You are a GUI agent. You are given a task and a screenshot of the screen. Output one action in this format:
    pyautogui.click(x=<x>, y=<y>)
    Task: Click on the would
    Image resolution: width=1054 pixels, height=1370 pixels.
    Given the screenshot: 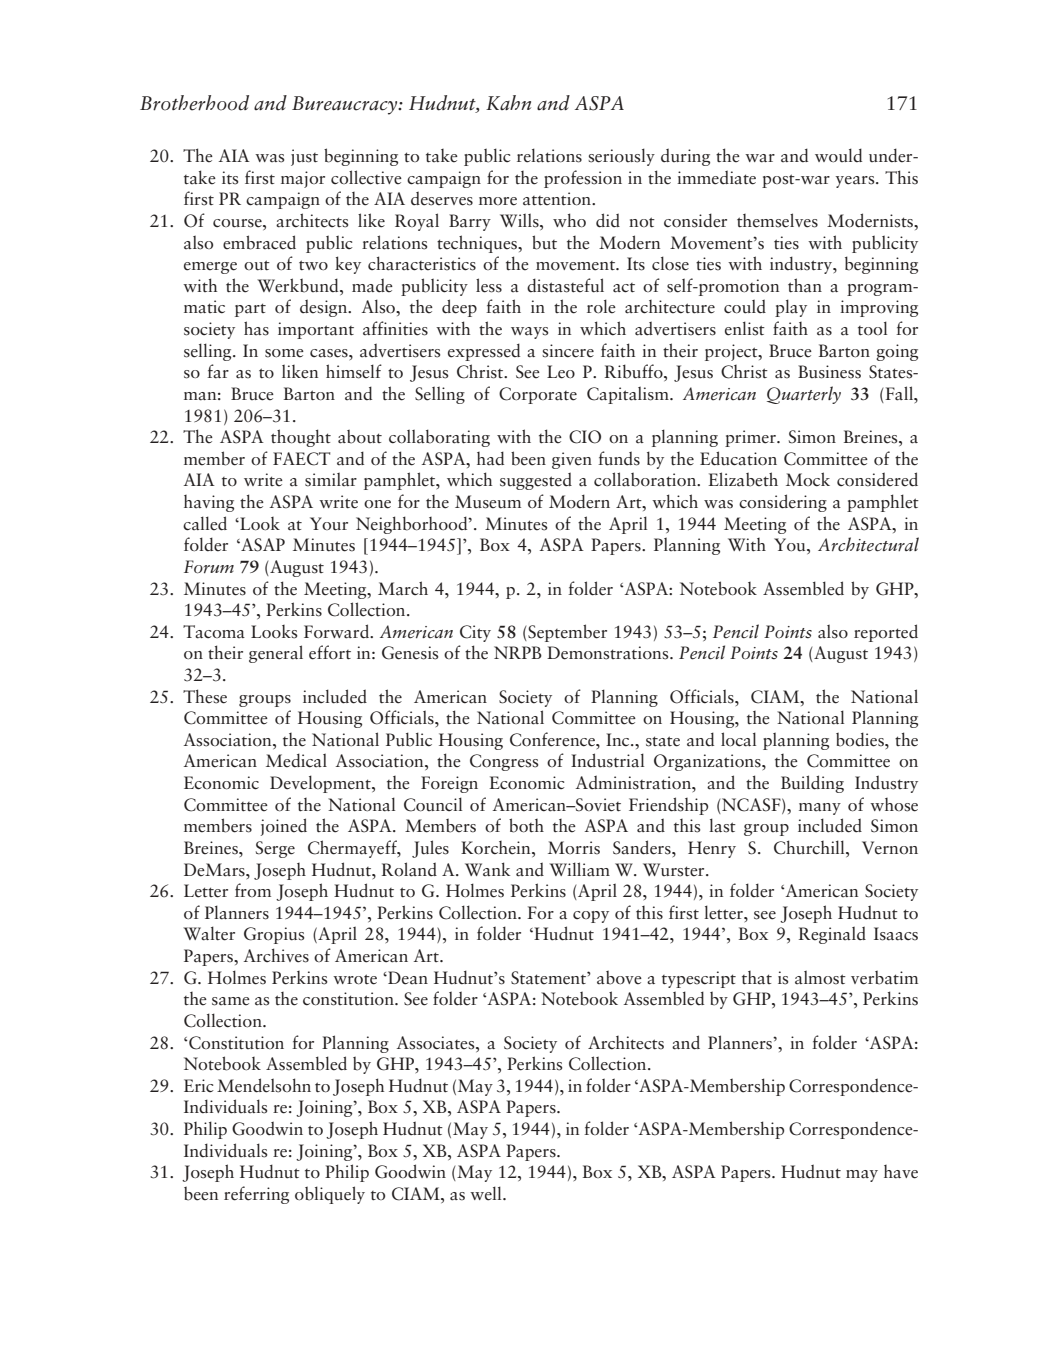 What is the action you would take?
    pyautogui.click(x=838, y=155)
